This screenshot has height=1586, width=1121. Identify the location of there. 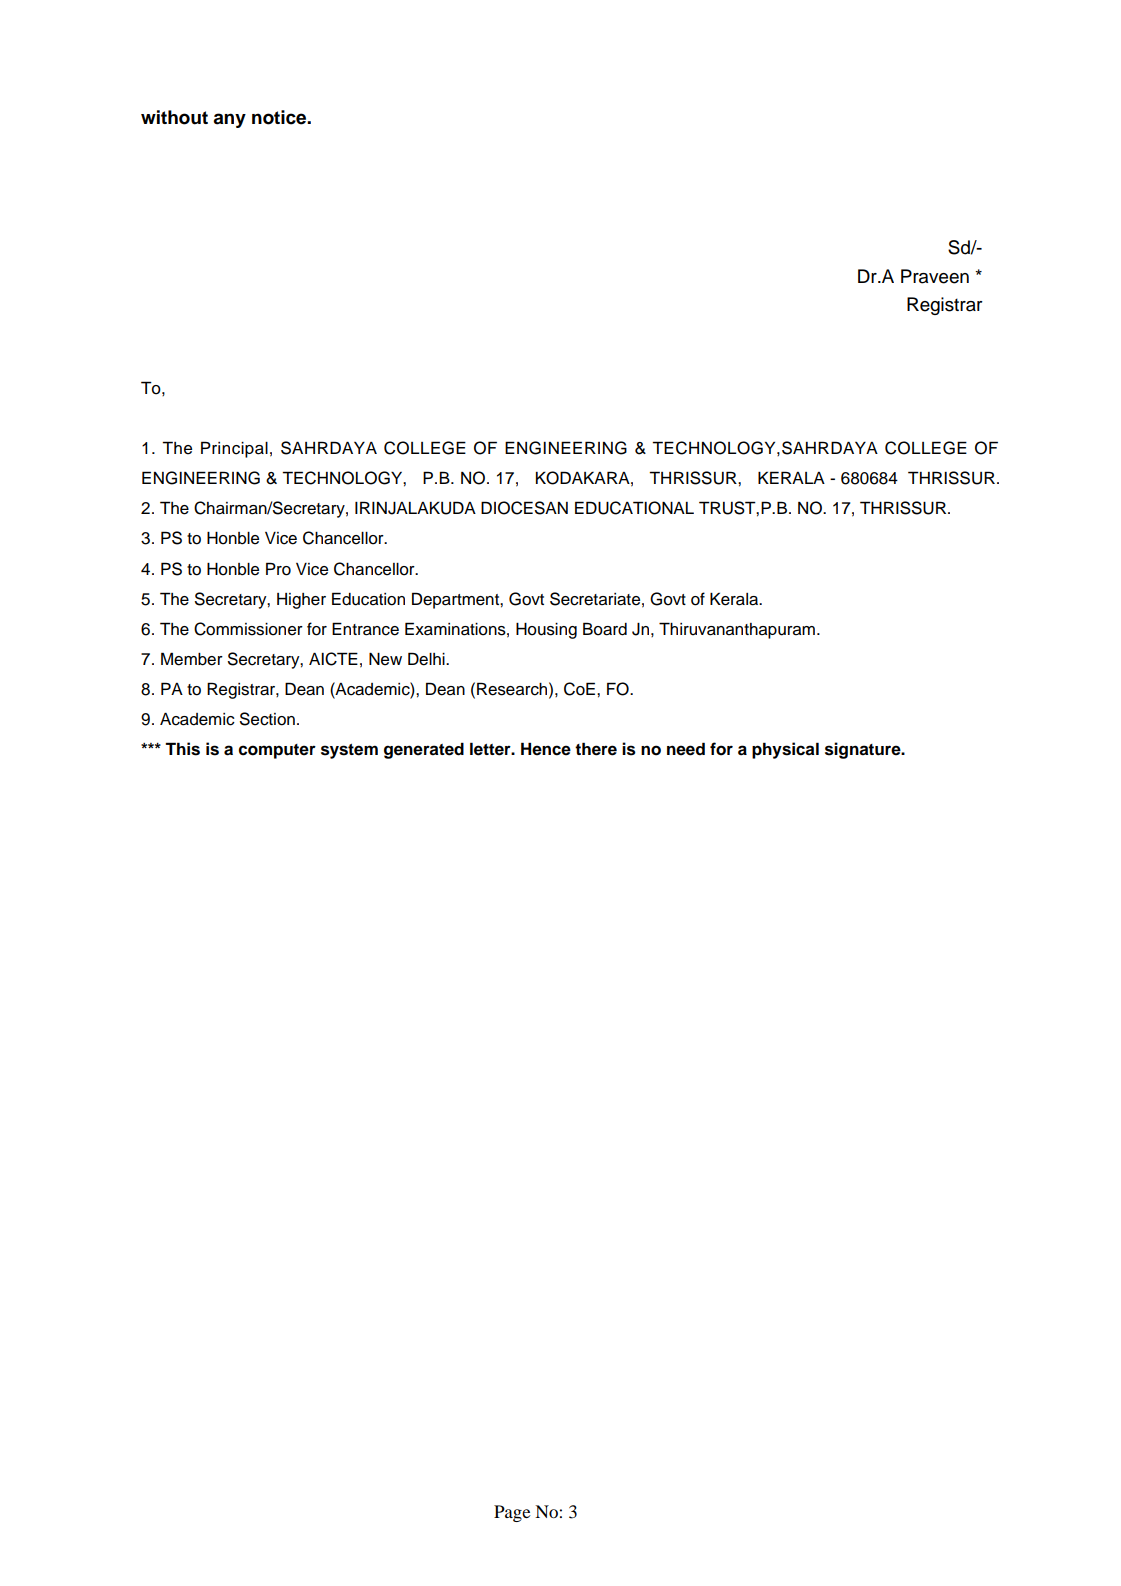
(596, 749).
